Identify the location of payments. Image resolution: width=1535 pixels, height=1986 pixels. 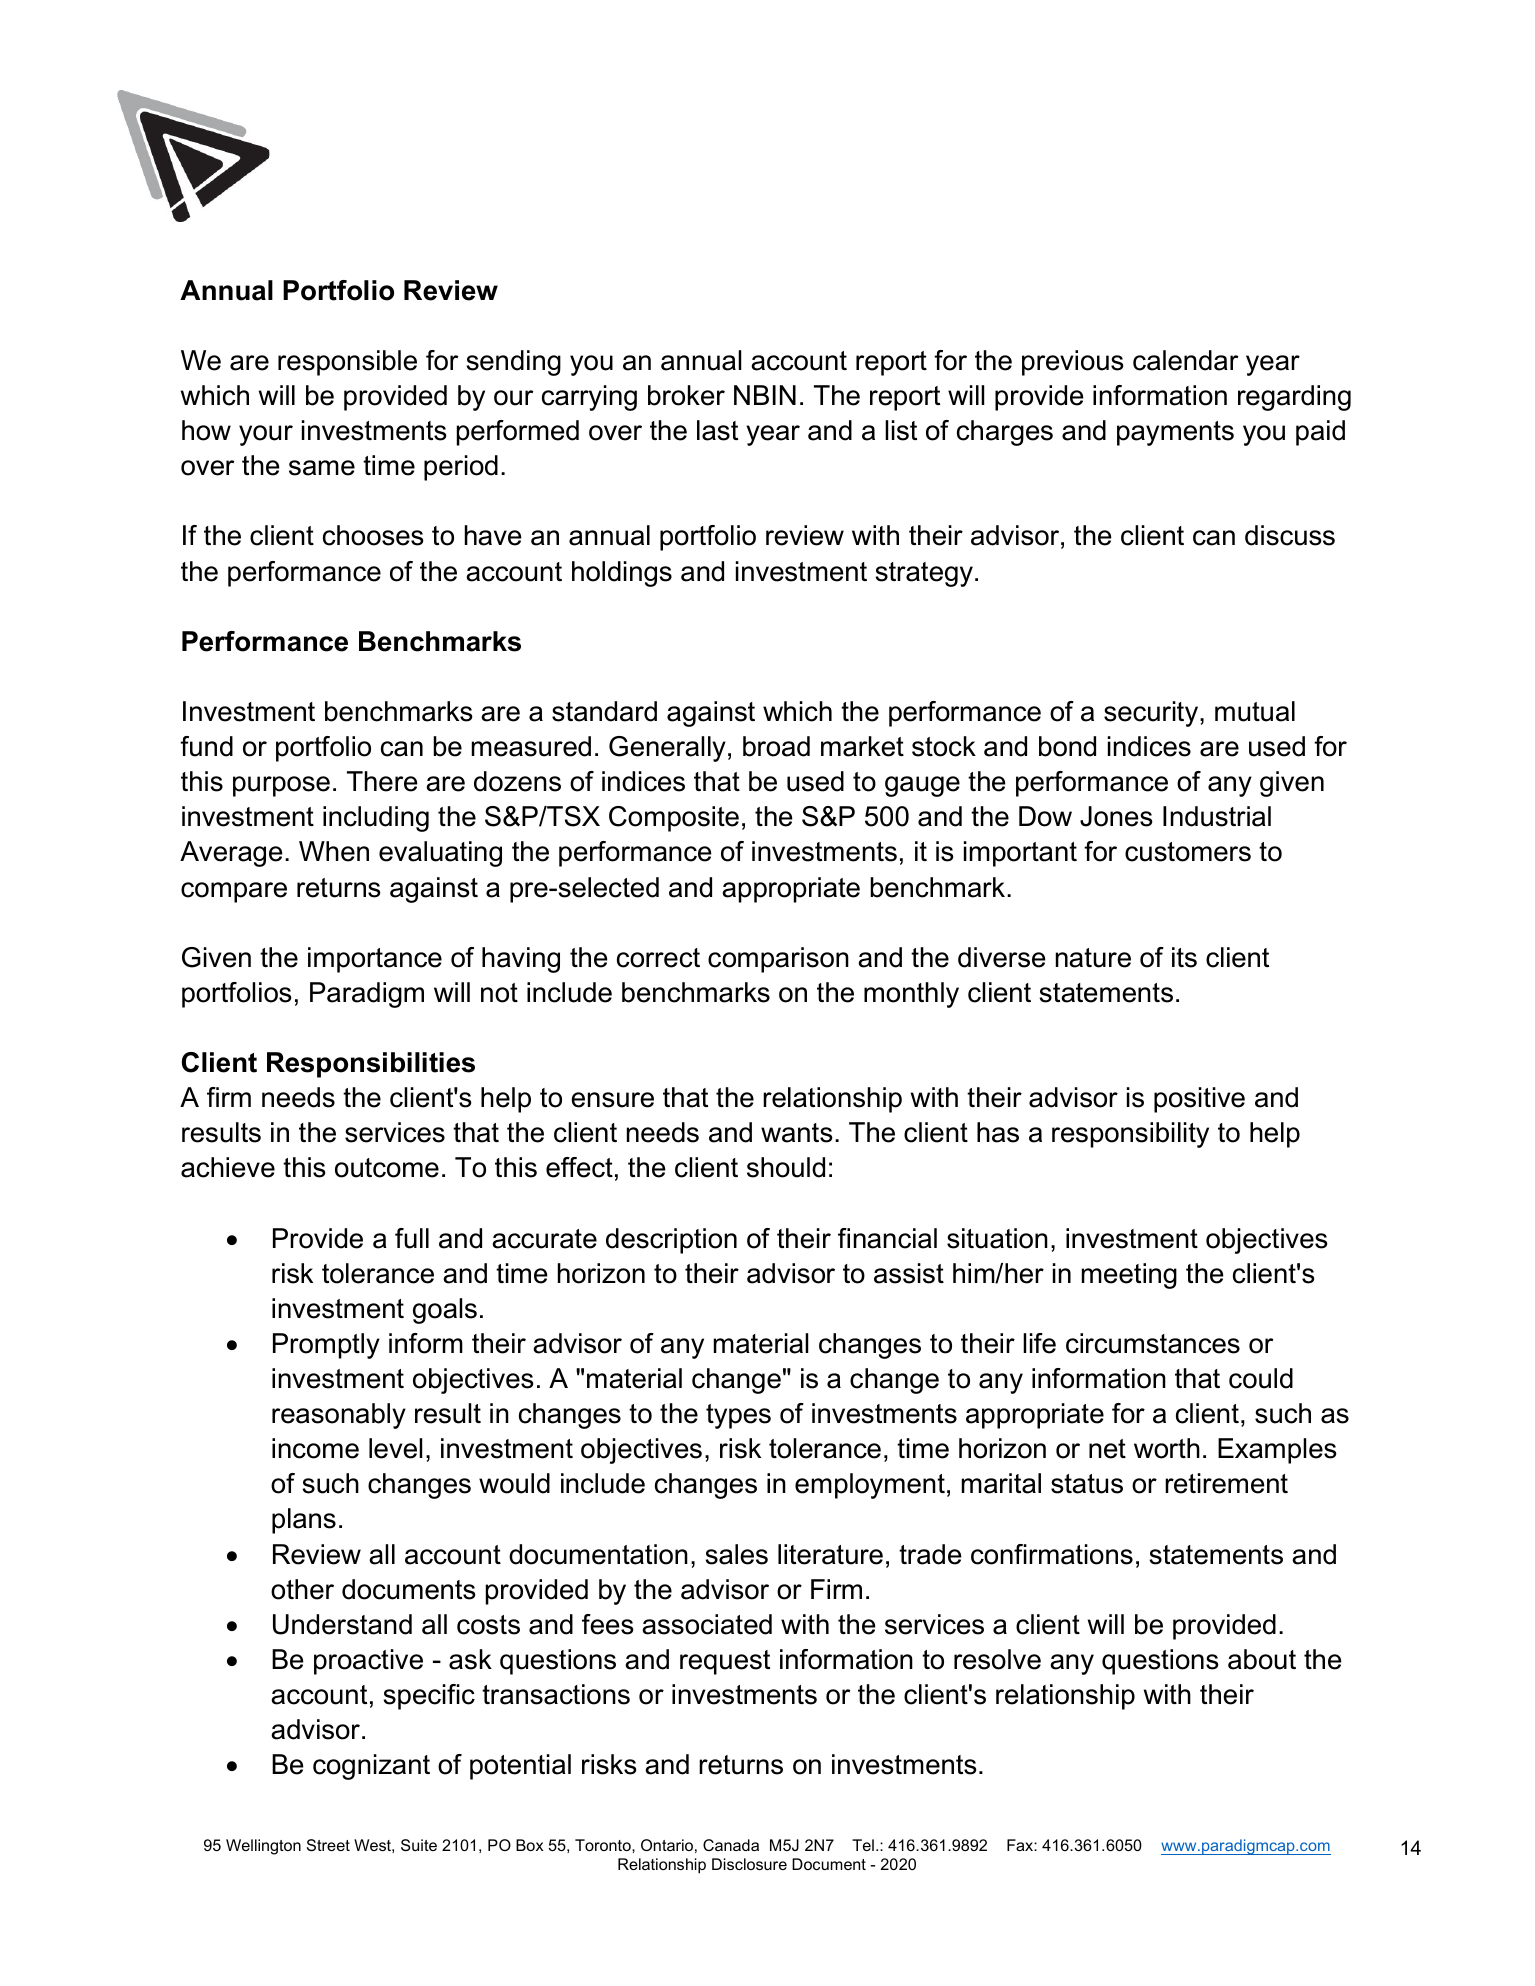
(1175, 433).
